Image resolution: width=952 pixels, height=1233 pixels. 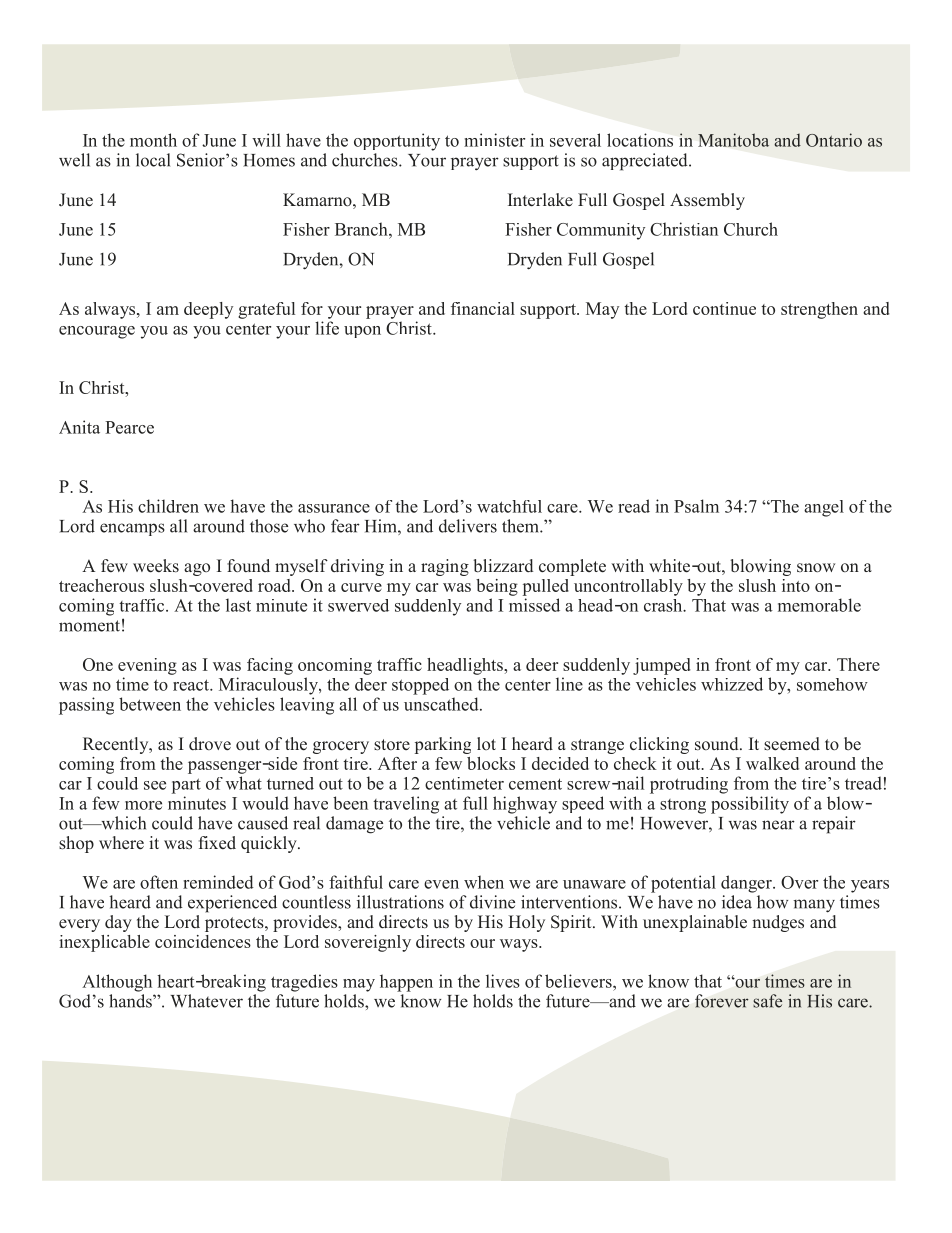 What do you see at coordinates (733, 140) in the screenshot?
I see `Manitoba` at bounding box center [733, 140].
